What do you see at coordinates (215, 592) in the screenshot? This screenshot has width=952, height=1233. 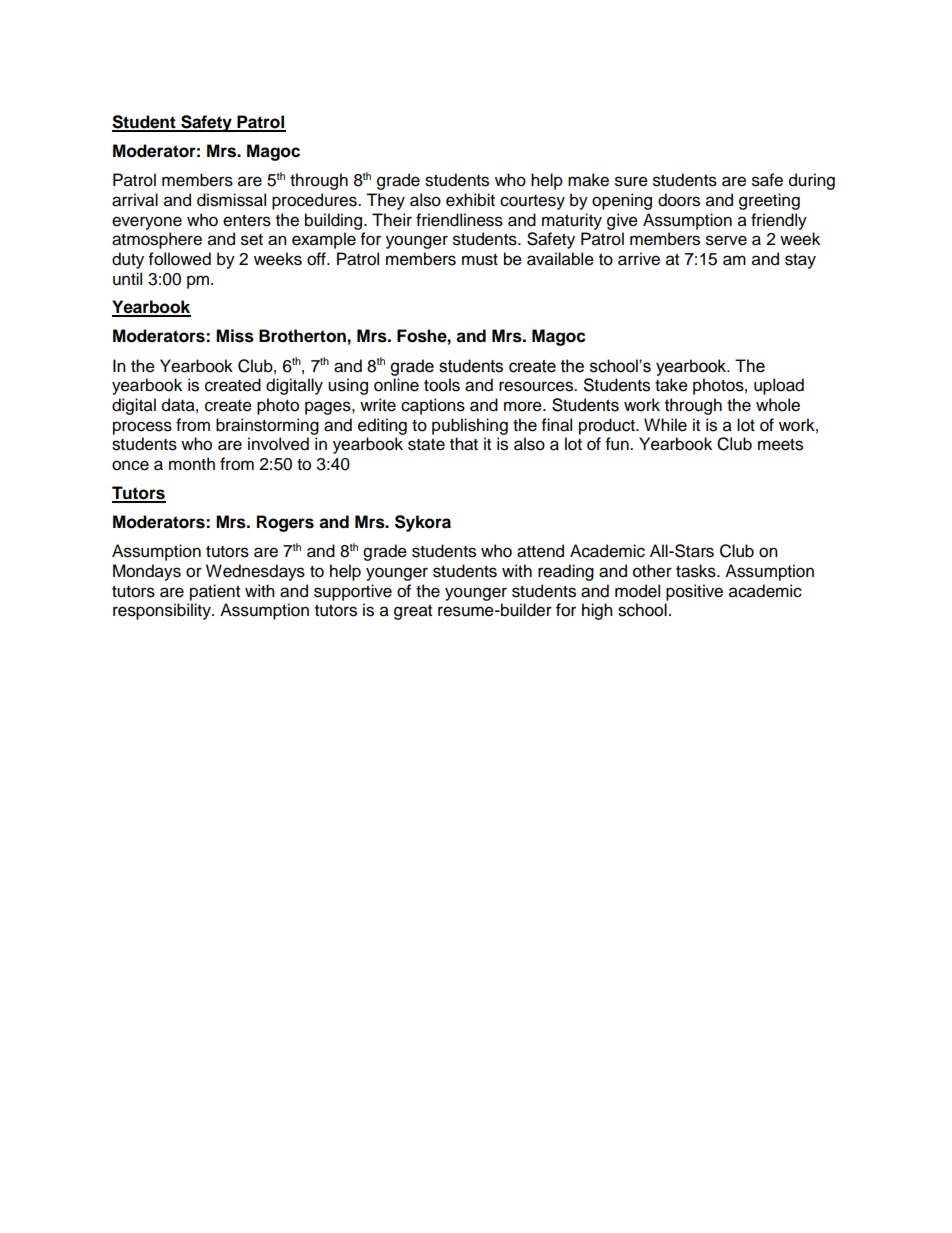 I see `patient` at bounding box center [215, 592].
